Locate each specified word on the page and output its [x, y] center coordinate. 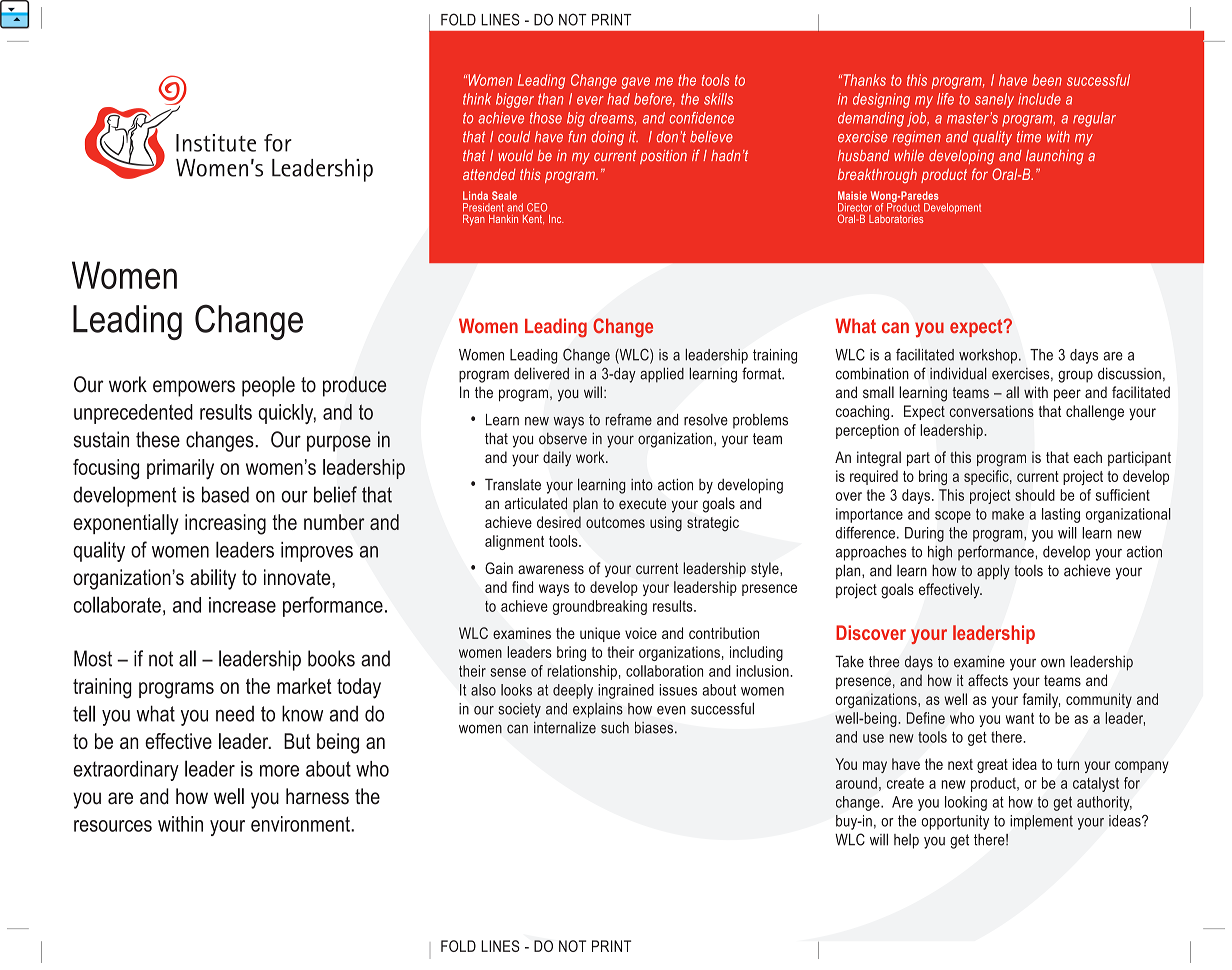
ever [590, 100]
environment [301, 824]
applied [662, 375]
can [895, 328]
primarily [180, 469]
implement [1041, 822]
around [856, 783]
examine [979, 662]
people [268, 386]
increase [242, 605]
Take [849, 661]
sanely [994, 100]
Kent [533, 219]
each [1088, 457]
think [477, 99]
